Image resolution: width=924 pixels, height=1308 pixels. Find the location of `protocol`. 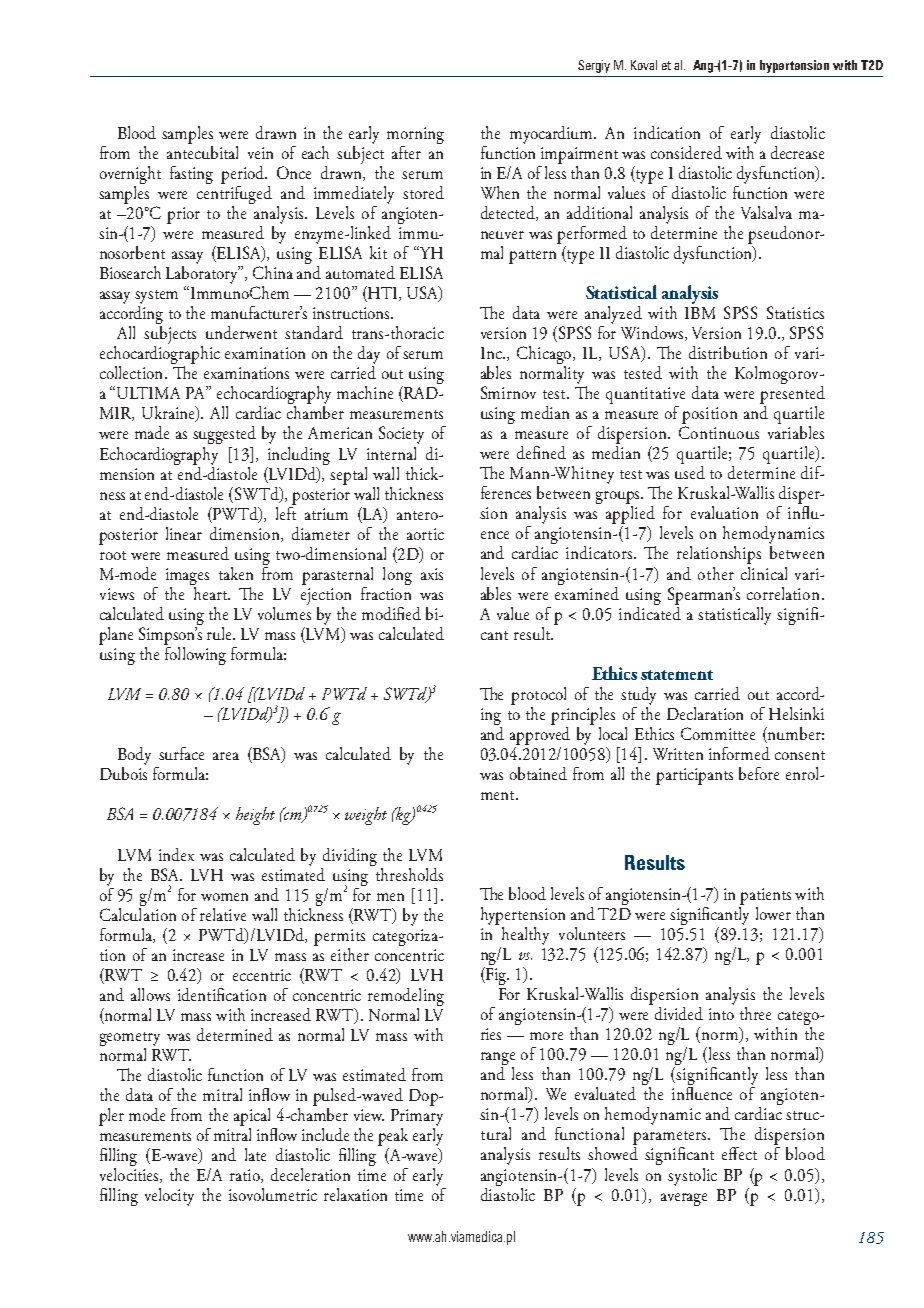

protocol is located at coordinates (538, 696).
